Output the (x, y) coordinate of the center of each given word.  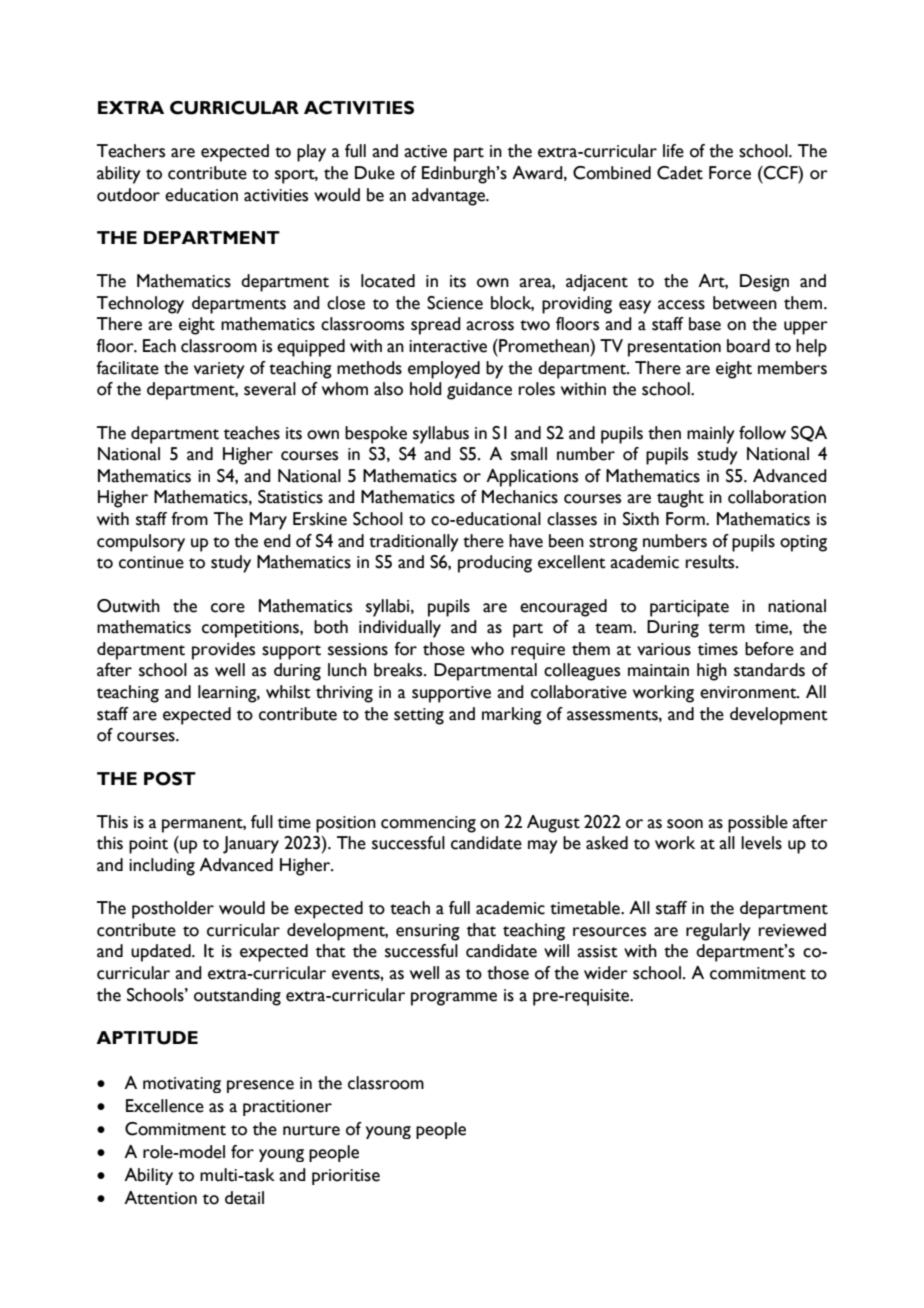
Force (730, 173)
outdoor (128, 195)
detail (244, 1198)
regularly (718, 932)
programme (454, 999)
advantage (449, 197)
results (711, 562)
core (228, 608)
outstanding (237, 997)
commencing (428, 824)
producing (495, 564)
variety (219, 370)
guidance (479, 391)
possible (758, 824)
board (748, 346)
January (251, 845)
